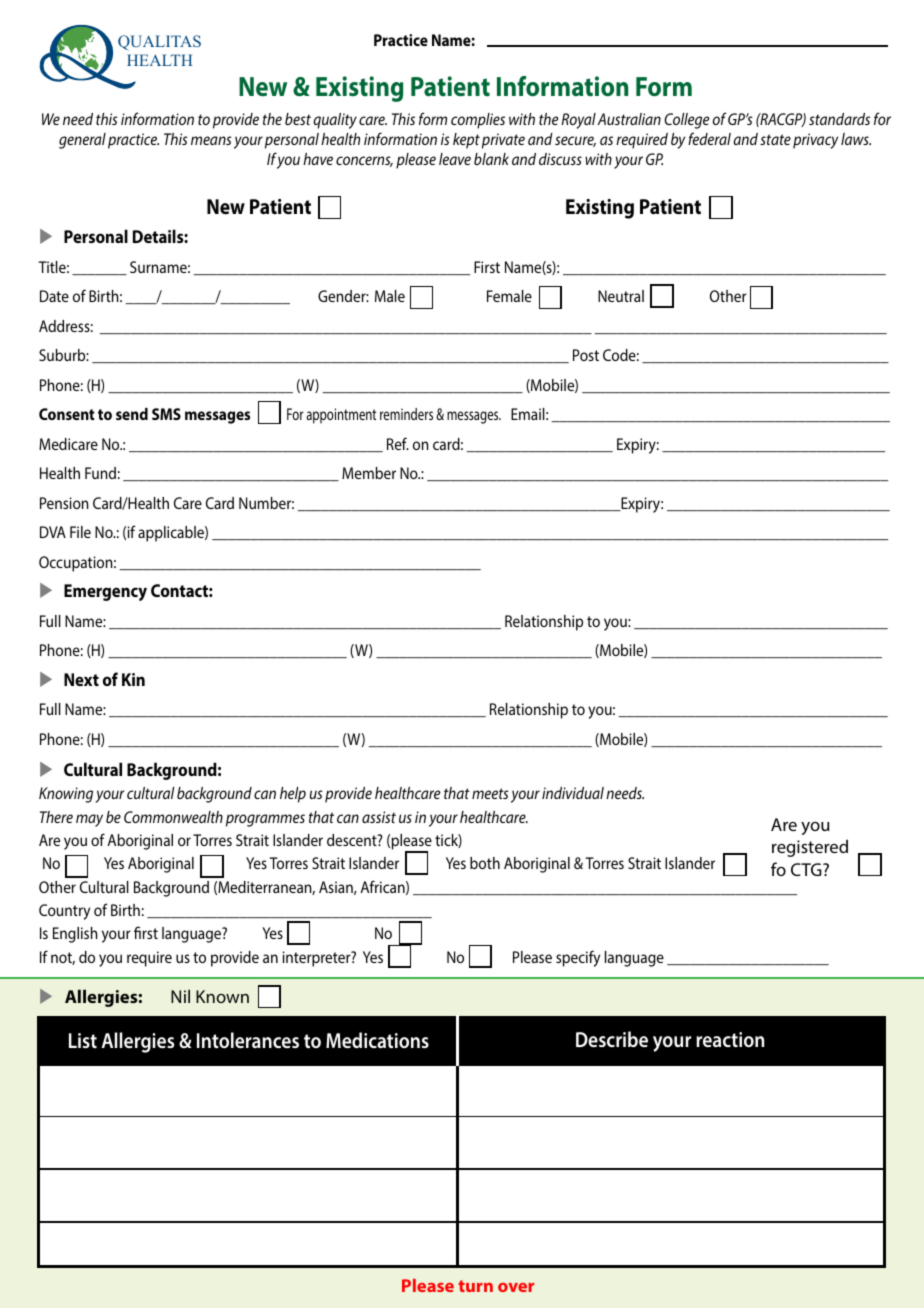 The width and height of the document is (924, 1308). What do you see at coordinates (490, 793) in the document?
I see `meets` at bounding box center [490, 793].
